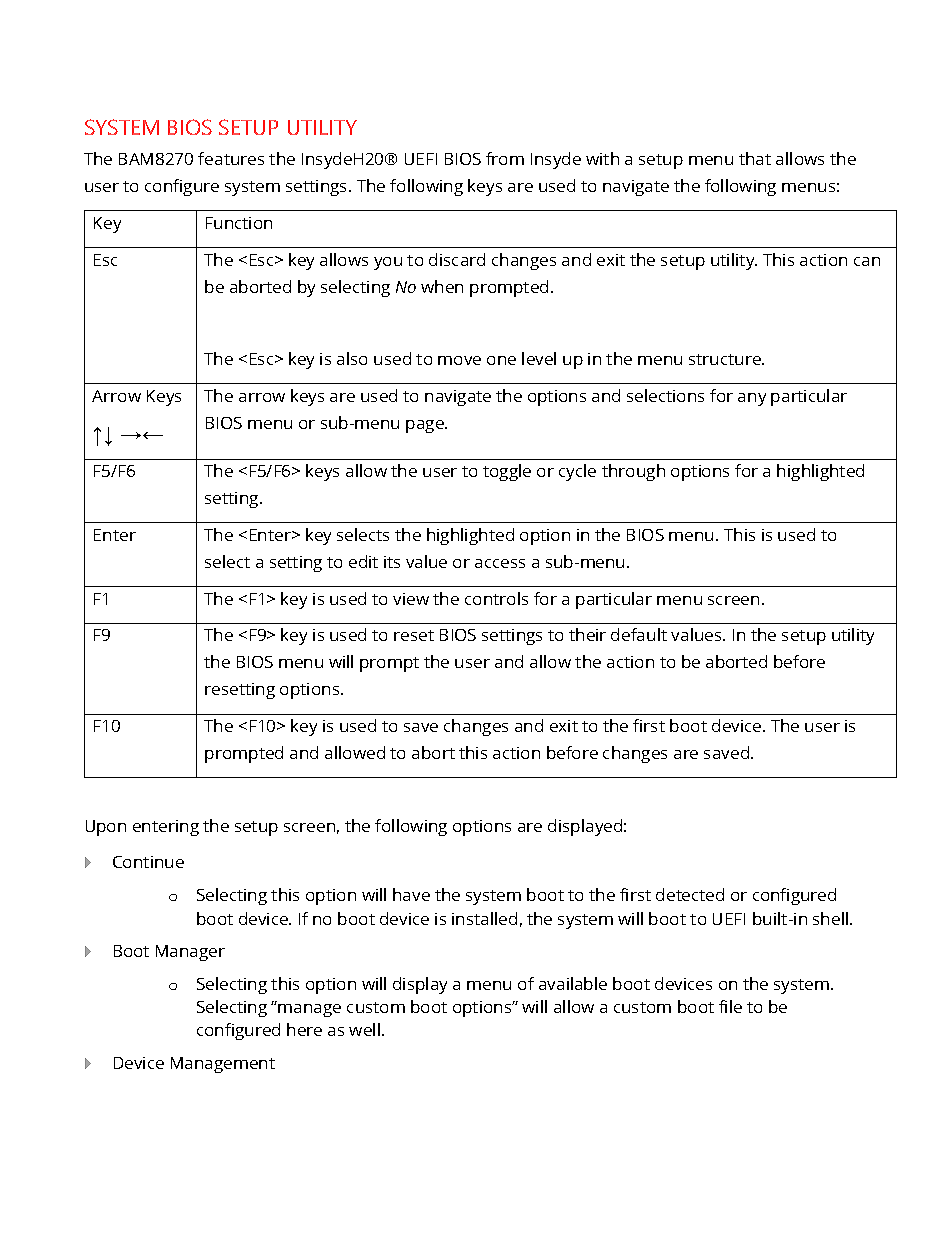 The width and height of the screenshot is (952, 1233). What do you see at coordinates (505, 158) in the screenshot?
I see `from` at bounding box center [505, 158].
